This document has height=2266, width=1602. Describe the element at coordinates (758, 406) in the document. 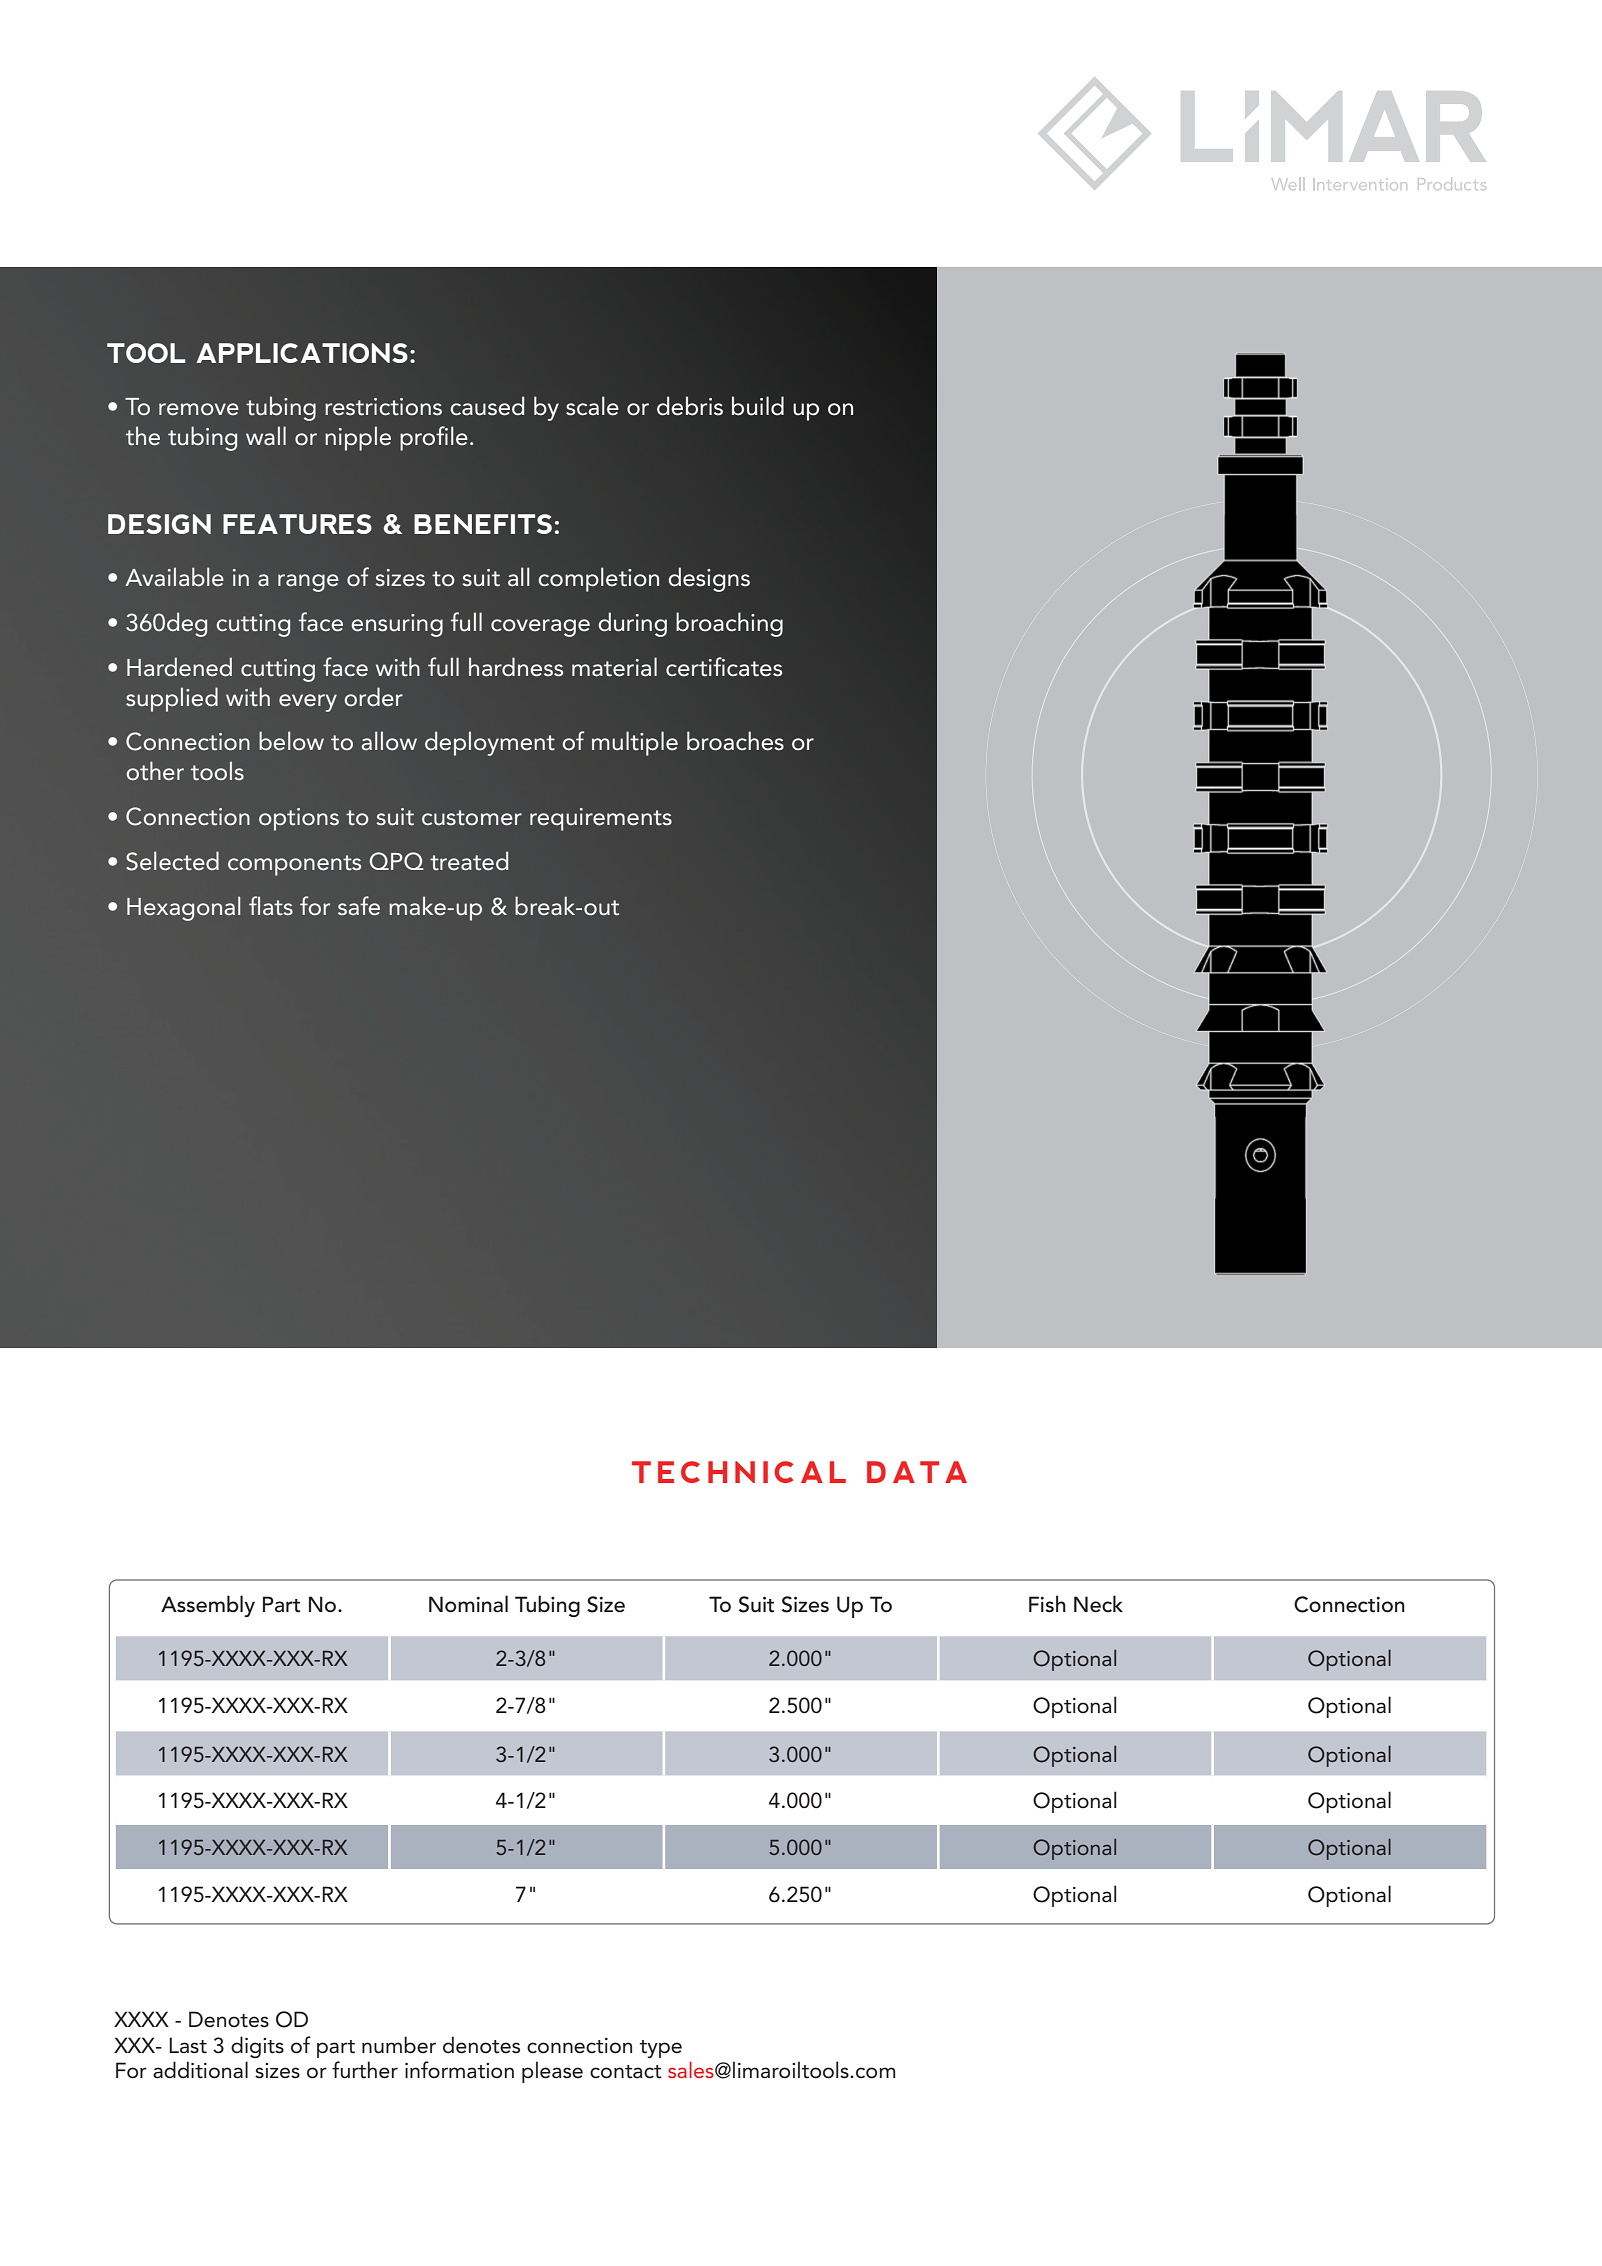

I see `build` at that location.
